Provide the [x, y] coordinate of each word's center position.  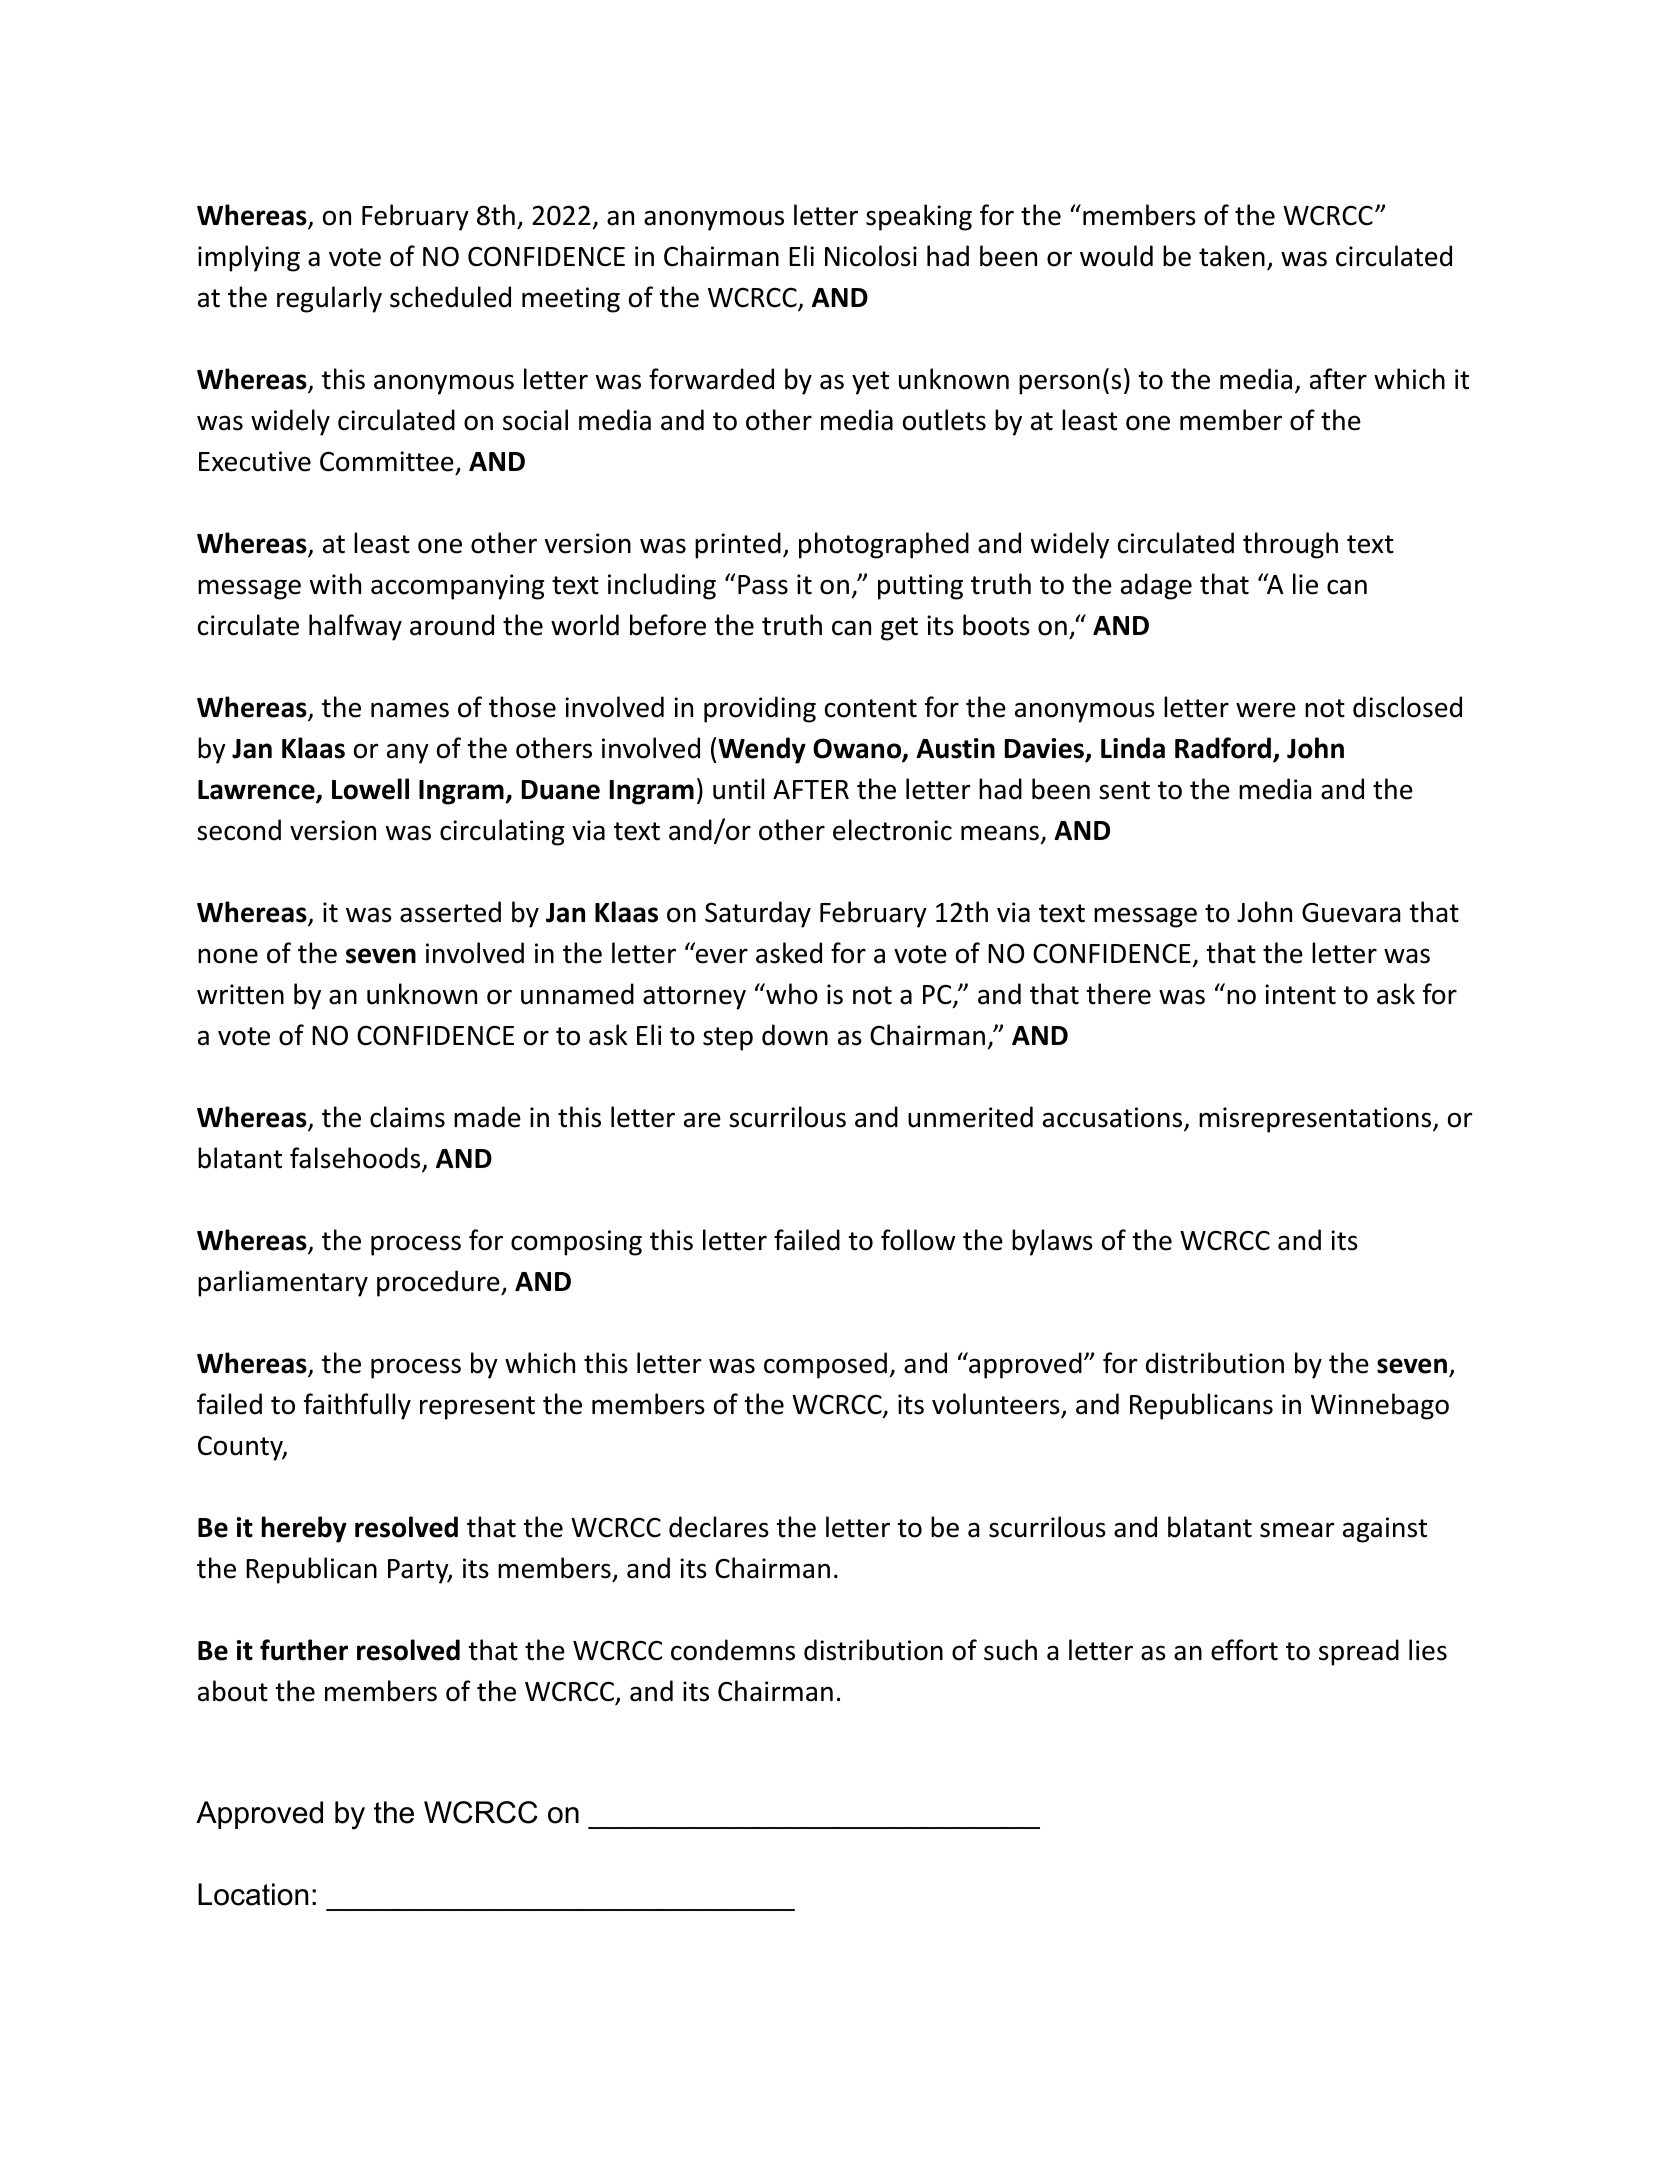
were [1266, 710]
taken [1232, 256]
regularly [329, 299]
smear [1297, 1530]
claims [407, 1117]
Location [253, 1894]
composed [825, 1365]
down [795, 1035]
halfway [355, 627]
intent [1300, 994]
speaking [919, 217]
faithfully [357, 1406]
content [871, 708]
